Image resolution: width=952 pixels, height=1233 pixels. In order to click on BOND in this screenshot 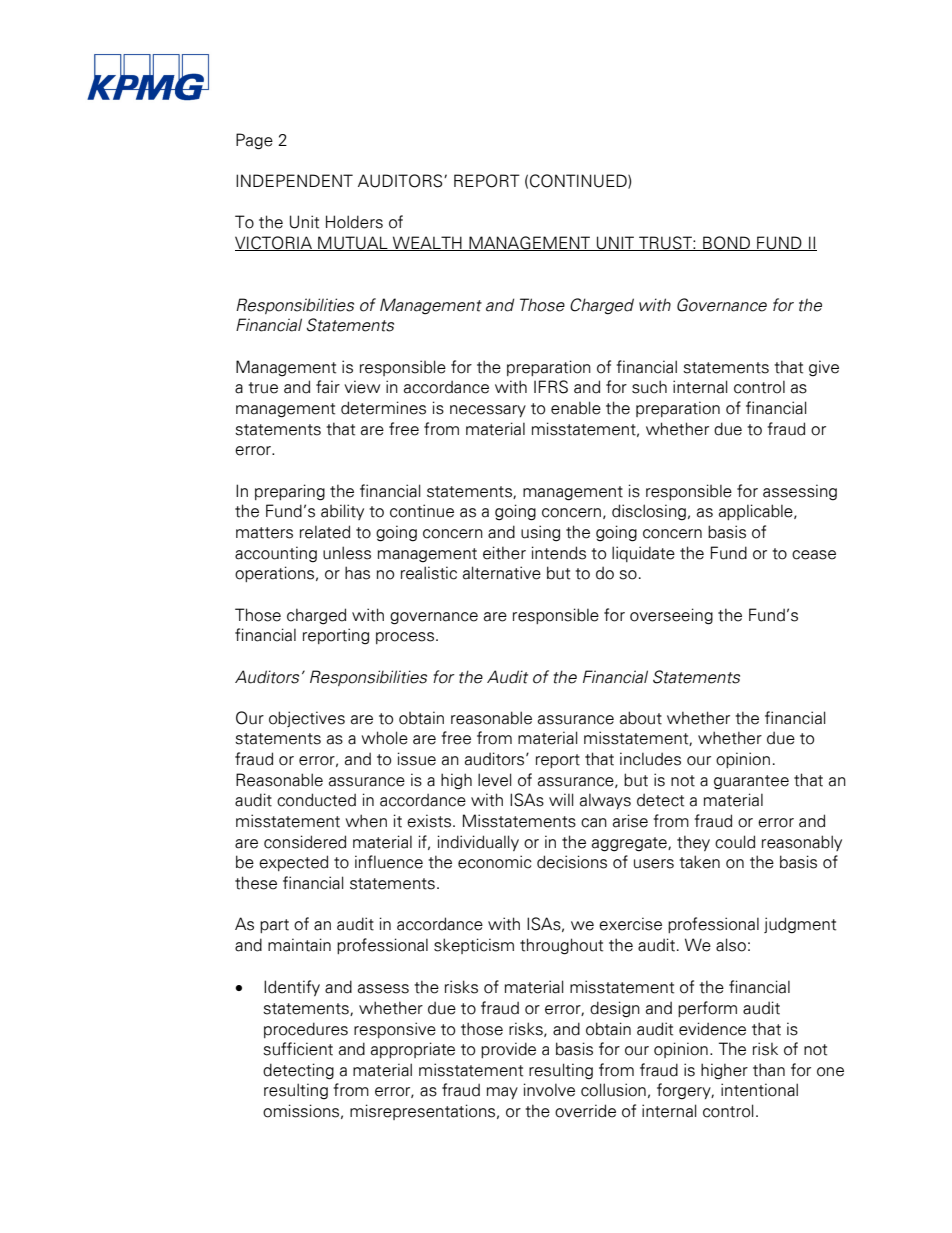, I will do `click(727, 243)`.
